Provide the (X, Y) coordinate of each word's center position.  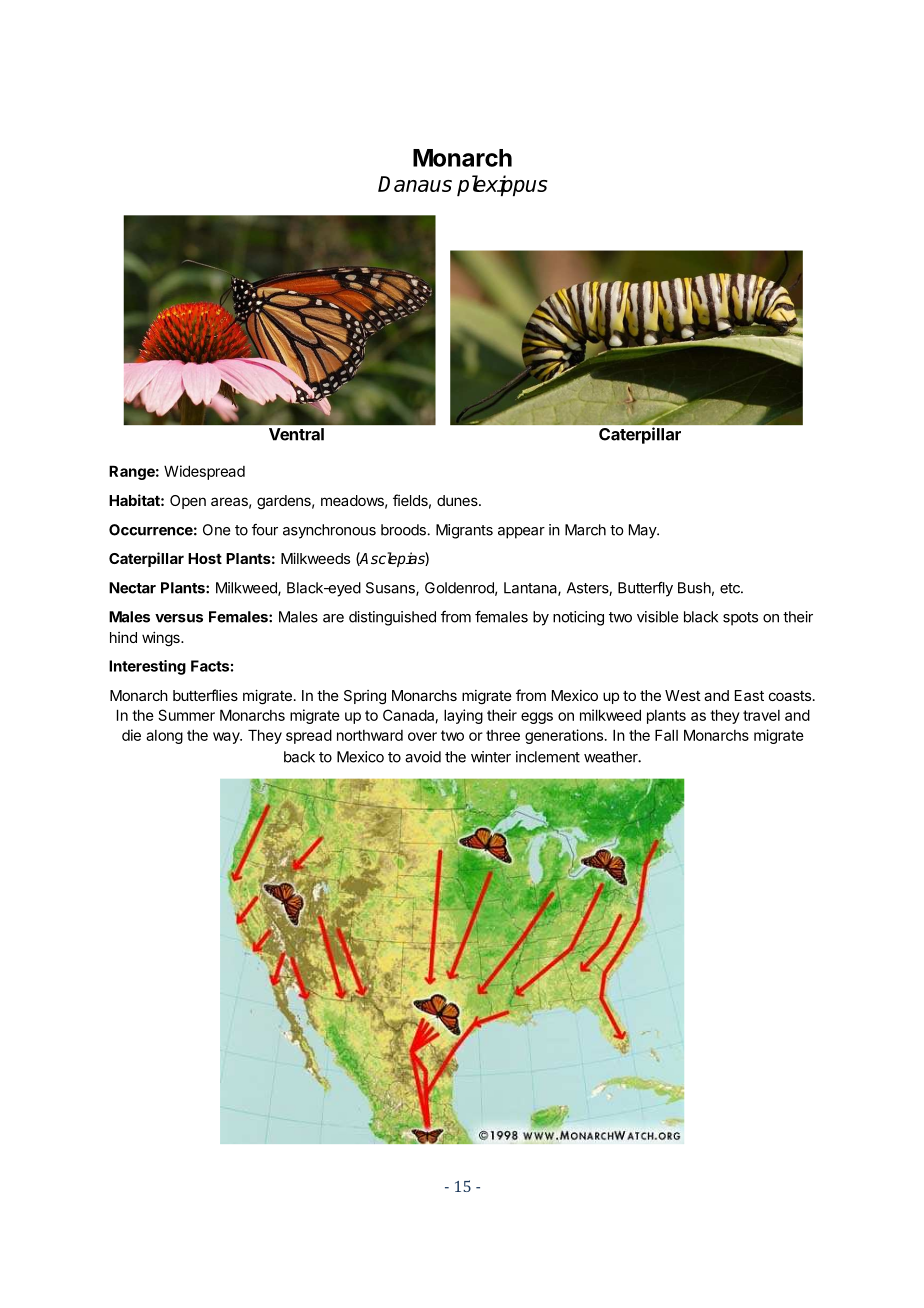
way (227, 738)
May (643, 531)
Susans (391, 589)
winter (491, 757)
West (683, 695)
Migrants (464, 531)
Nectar (132, 588)
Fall (666, 735)
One (216, 530)
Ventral (296, 434)
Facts (210, 666)
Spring (365, 697)
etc (731, 588)
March (585, 530)
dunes (458, 500)
